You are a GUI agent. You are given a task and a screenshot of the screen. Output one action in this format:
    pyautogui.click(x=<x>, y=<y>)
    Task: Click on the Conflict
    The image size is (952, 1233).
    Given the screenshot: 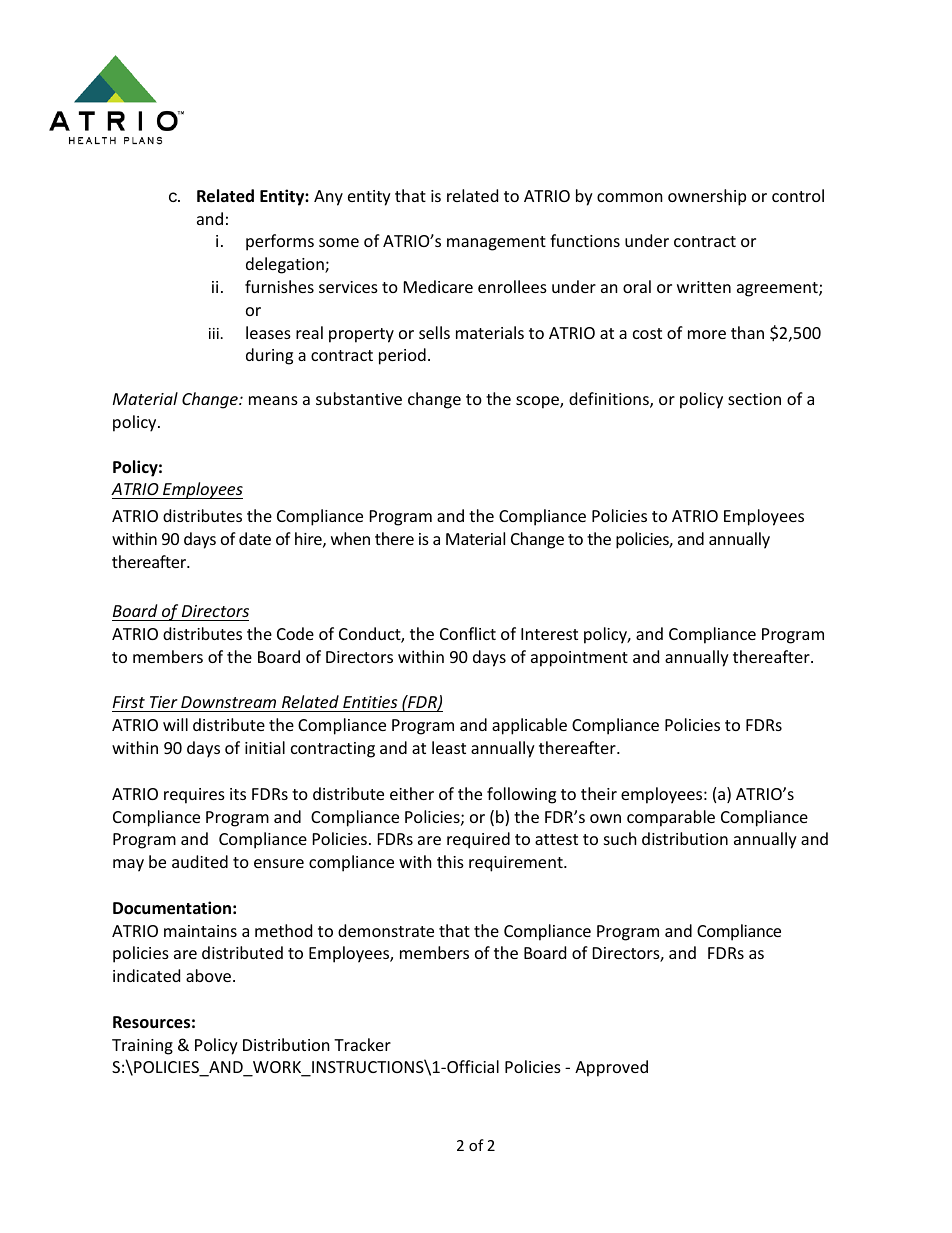 What is the action you would take?
    pyautogui.click(x=468, y=633)
